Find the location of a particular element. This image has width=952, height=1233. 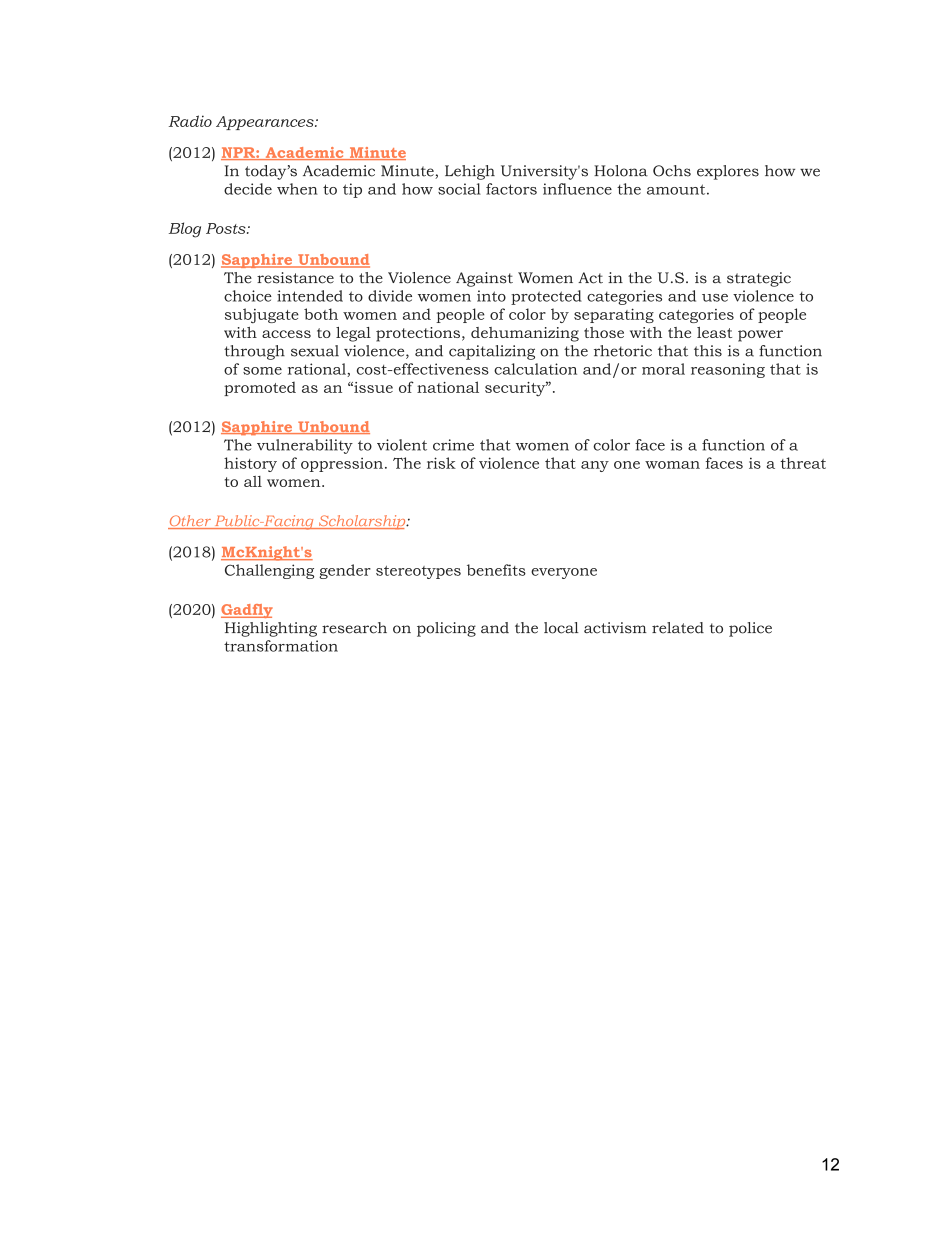

Lehigh is located at coordinates (470, 172).
